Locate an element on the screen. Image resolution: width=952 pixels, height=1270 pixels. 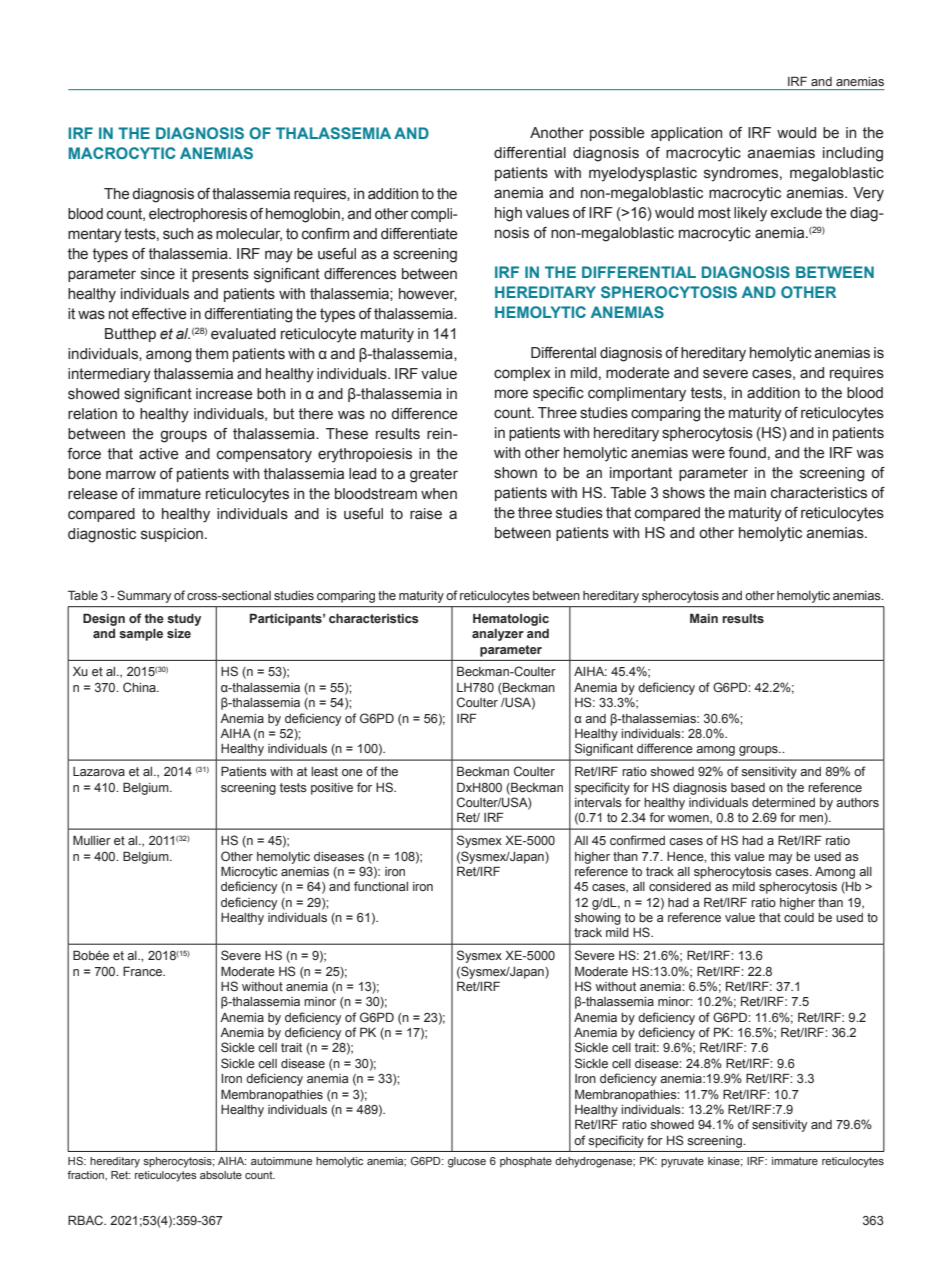
absolute is located at coordinates (221, 1175).
